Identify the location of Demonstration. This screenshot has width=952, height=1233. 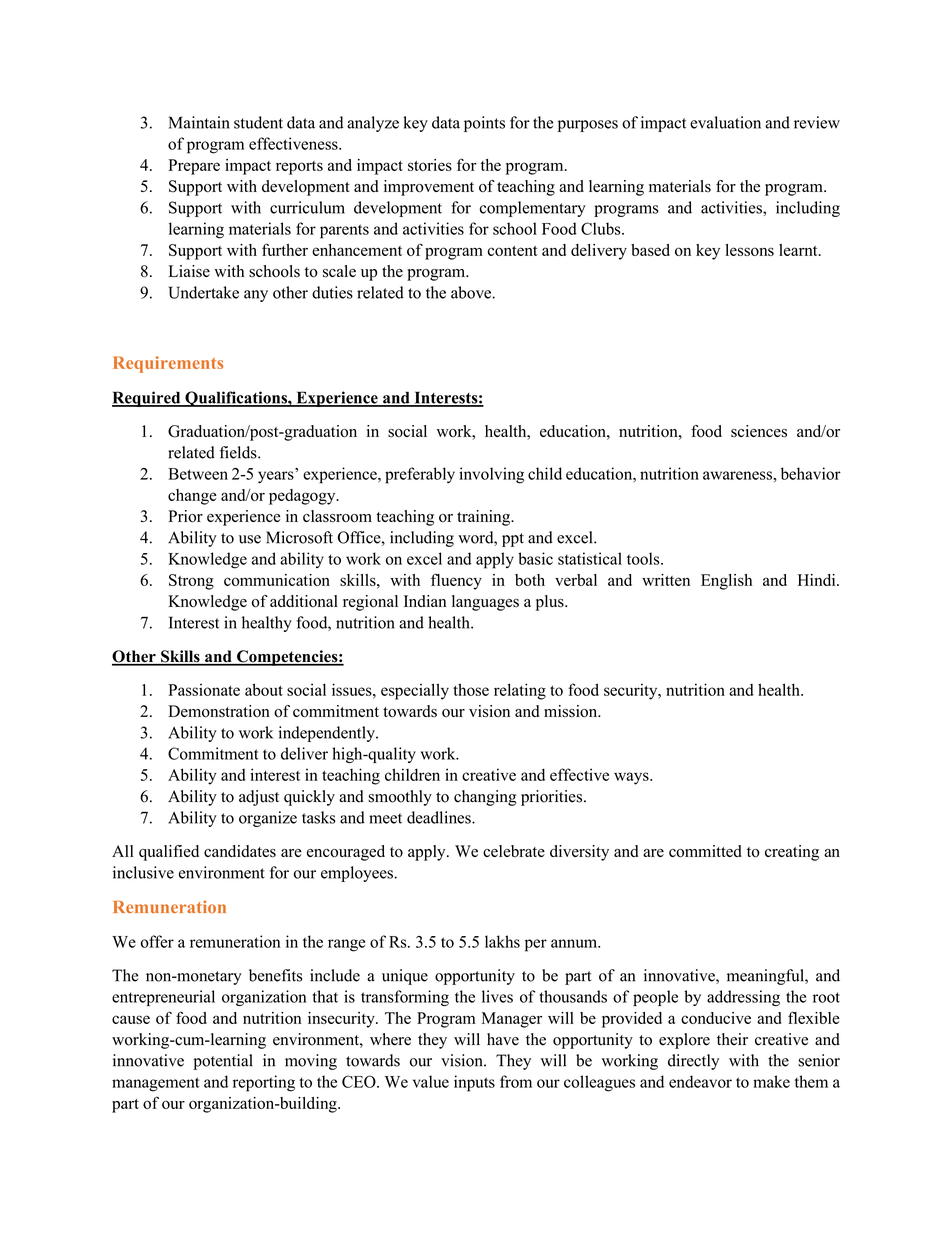
(219, 711).
